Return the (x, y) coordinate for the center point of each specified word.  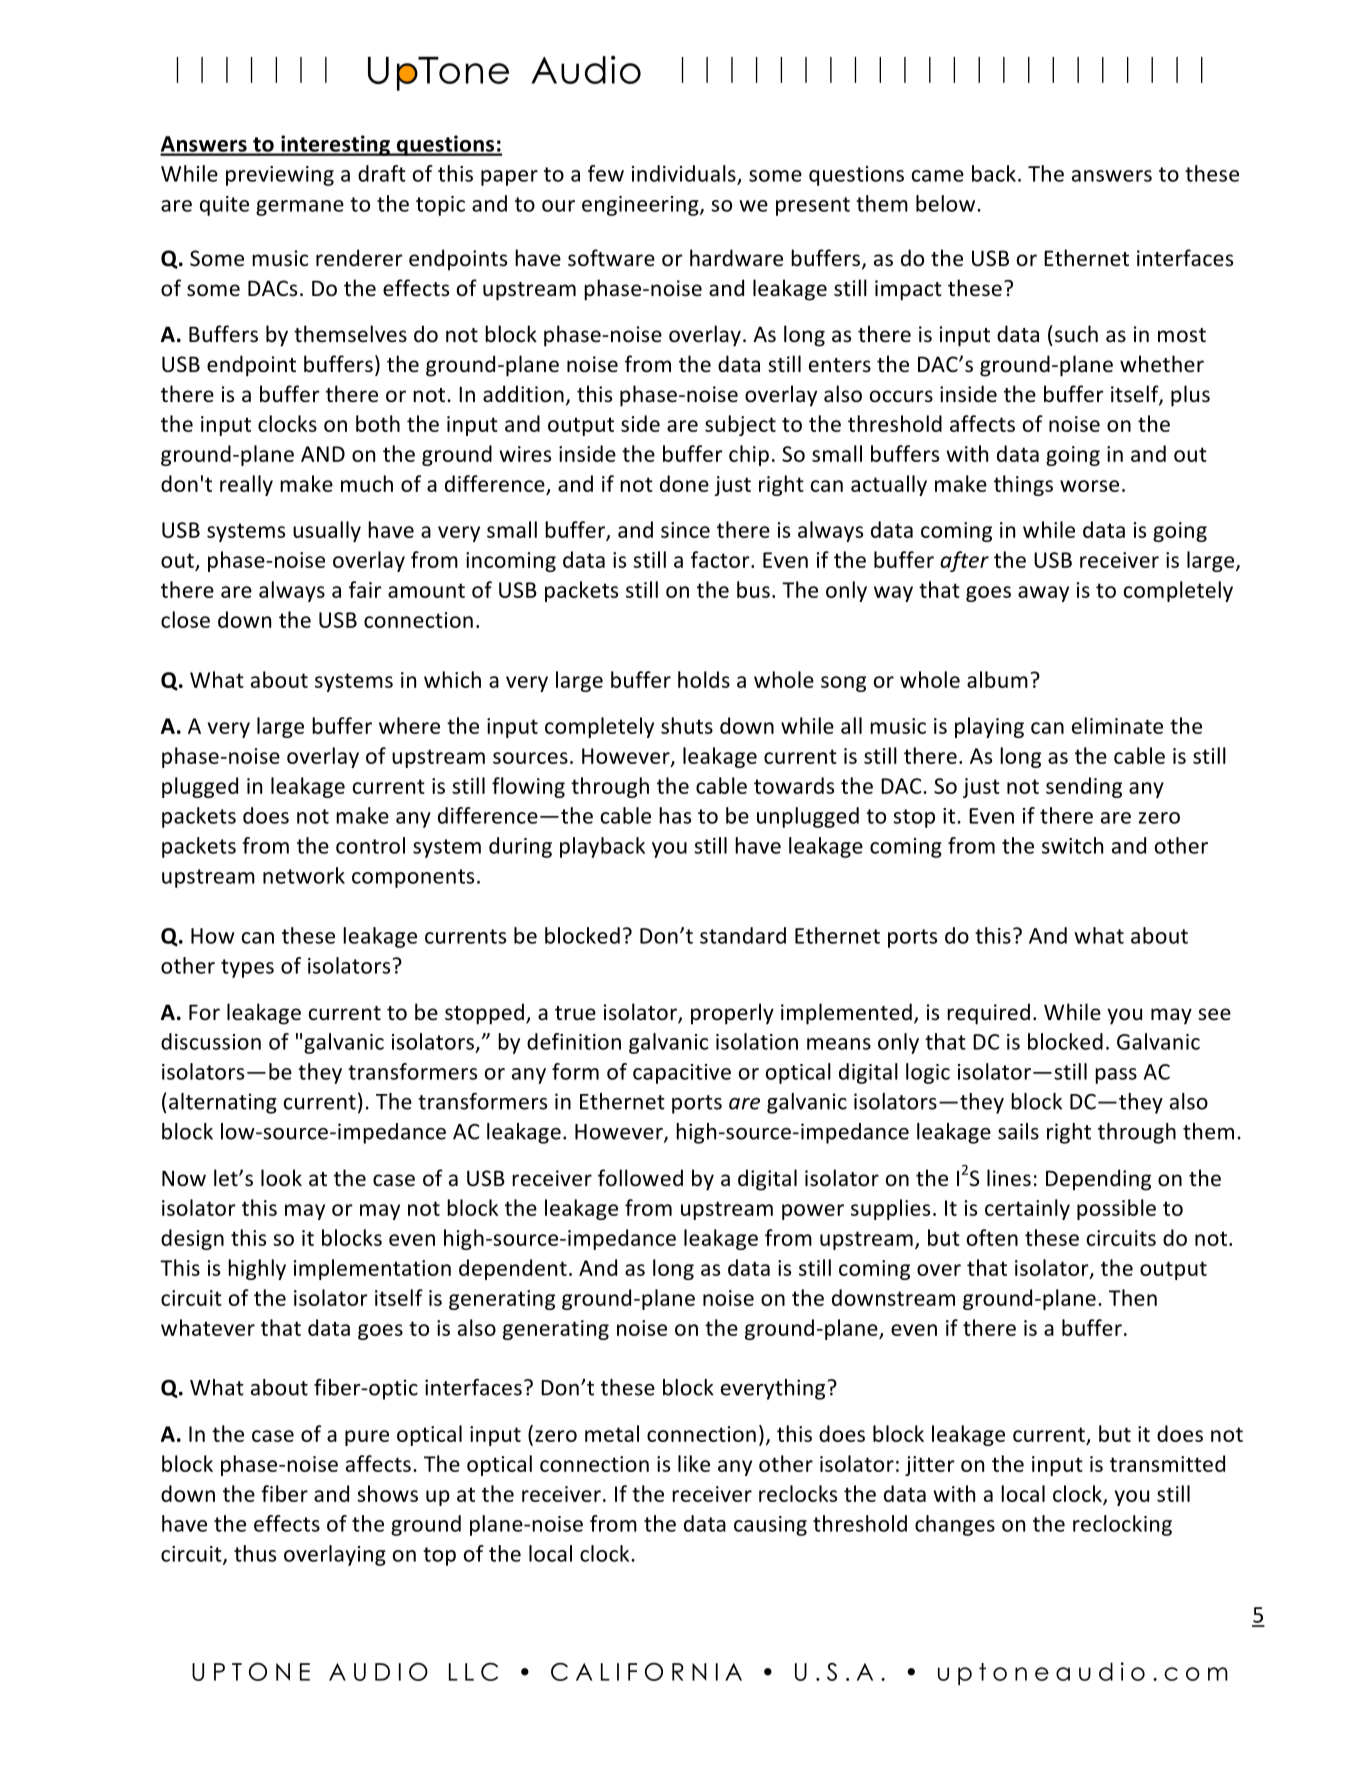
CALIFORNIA (646, 1671)
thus (255, 1553)
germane (300, 208)
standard (743, 935)
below (945, 203)
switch (1072, 845)
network (304, 875)
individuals (685, 174)
